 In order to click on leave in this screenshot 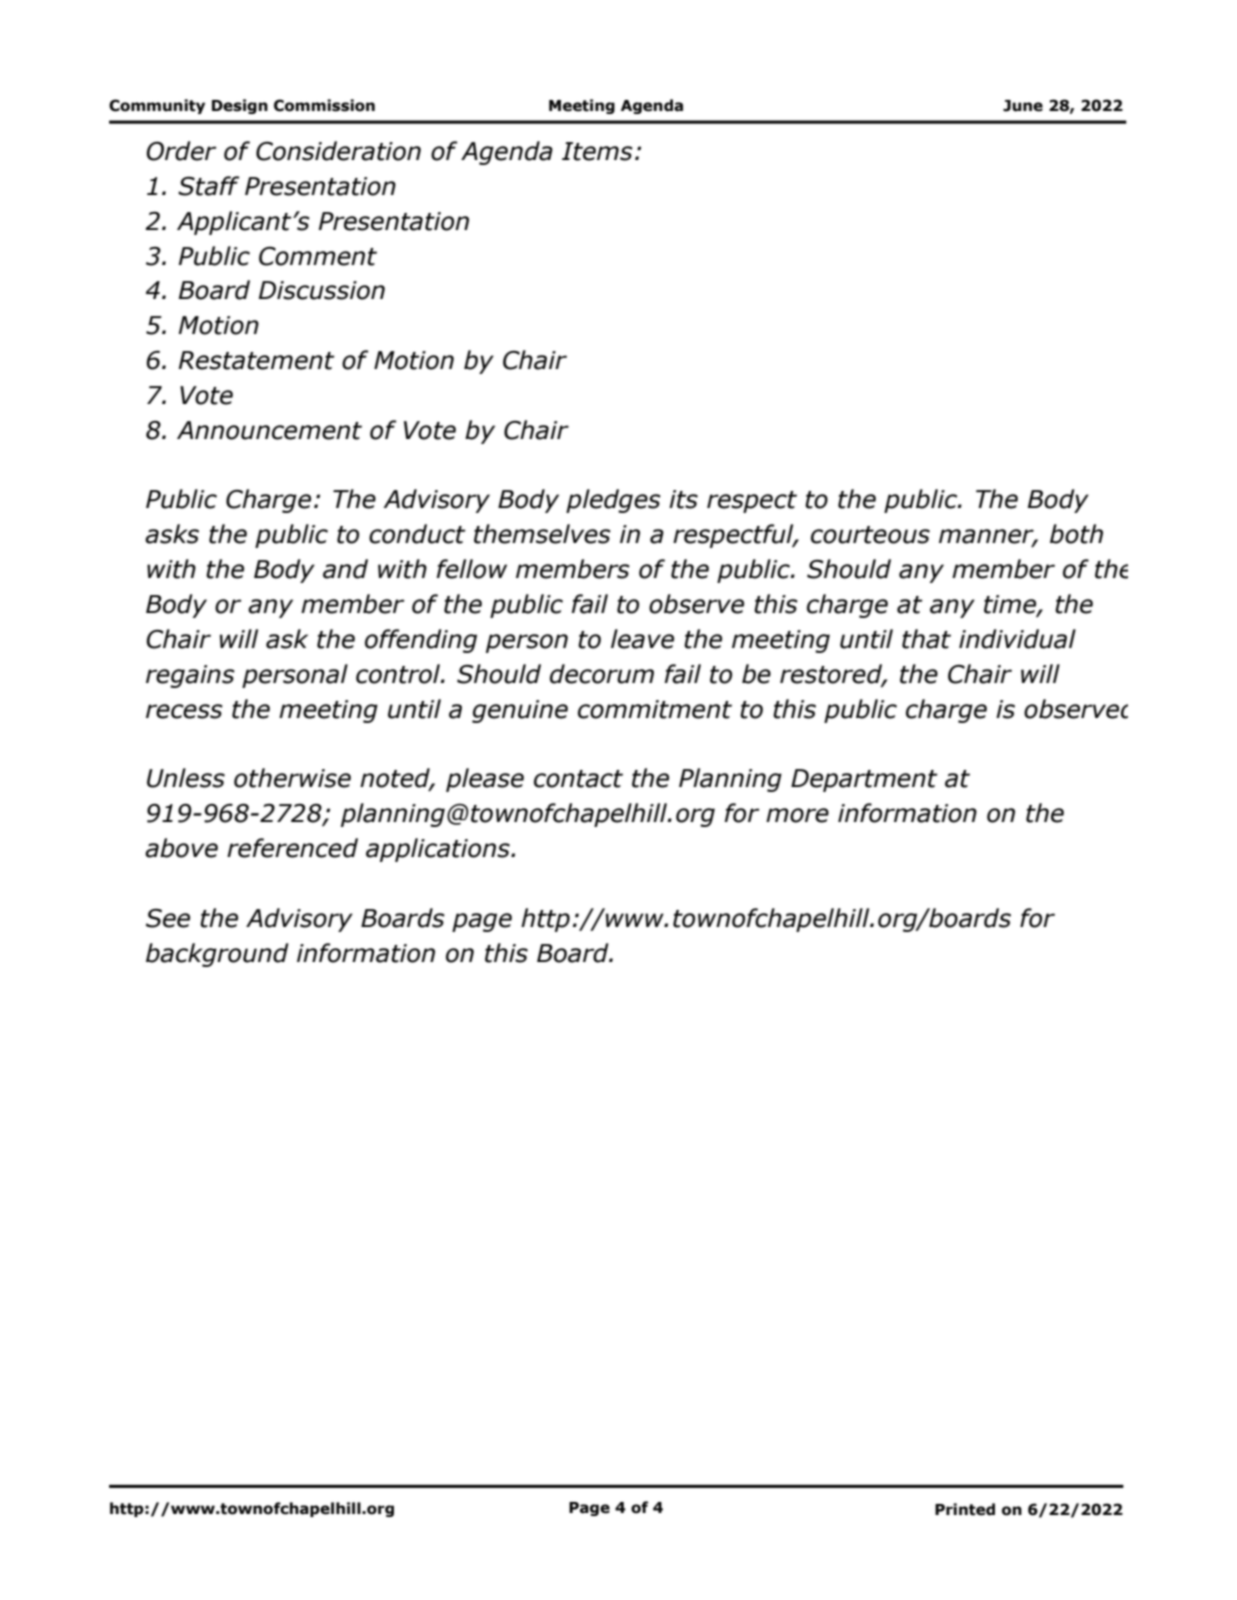, I will do `click(642, 639)`.
